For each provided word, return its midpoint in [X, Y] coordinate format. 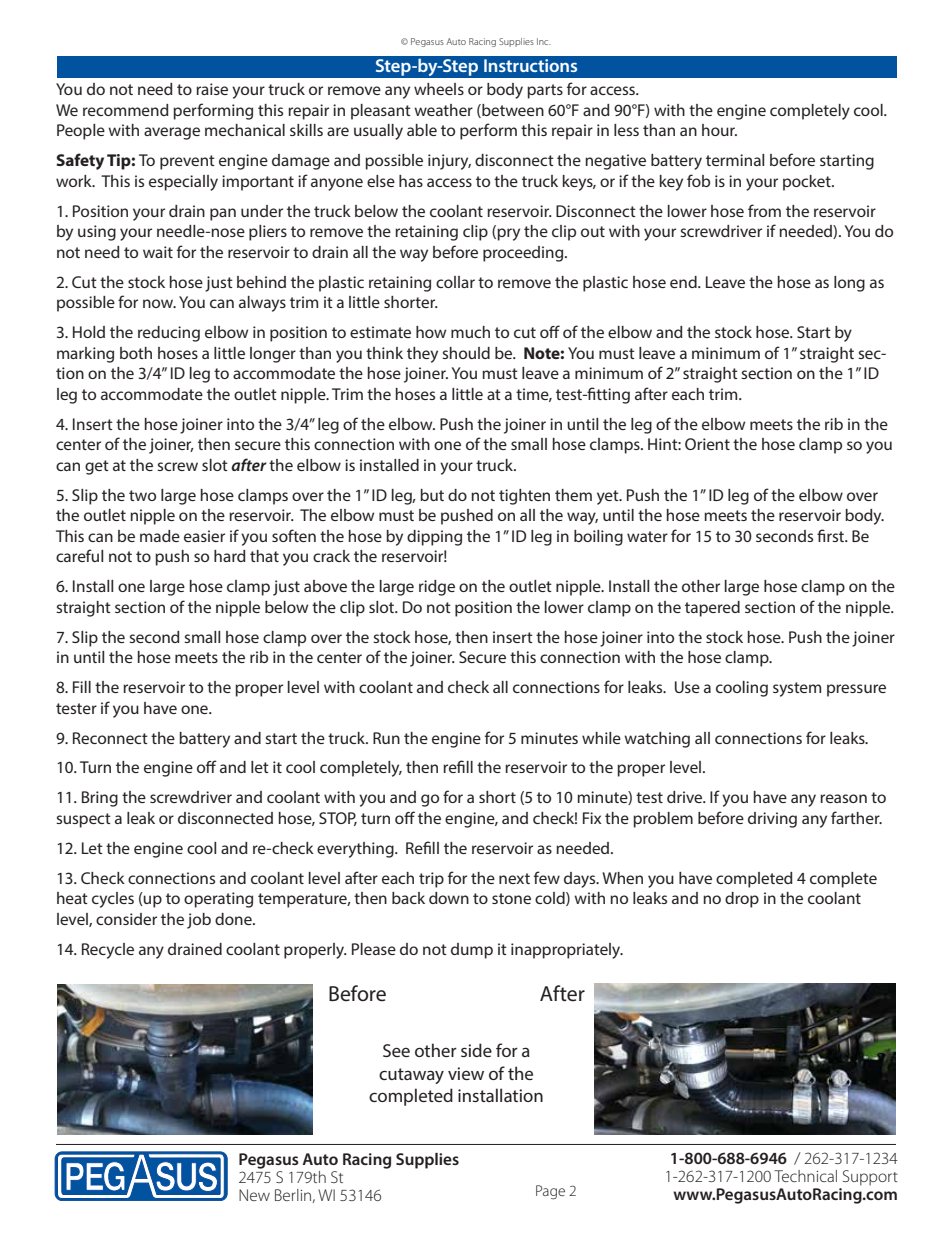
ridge [437, 588]
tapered [712, 609]
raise [212, 89]
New [254, 1195]
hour [719, 130]
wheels [439, 89]
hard [230, 556]
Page [550, 1192]
